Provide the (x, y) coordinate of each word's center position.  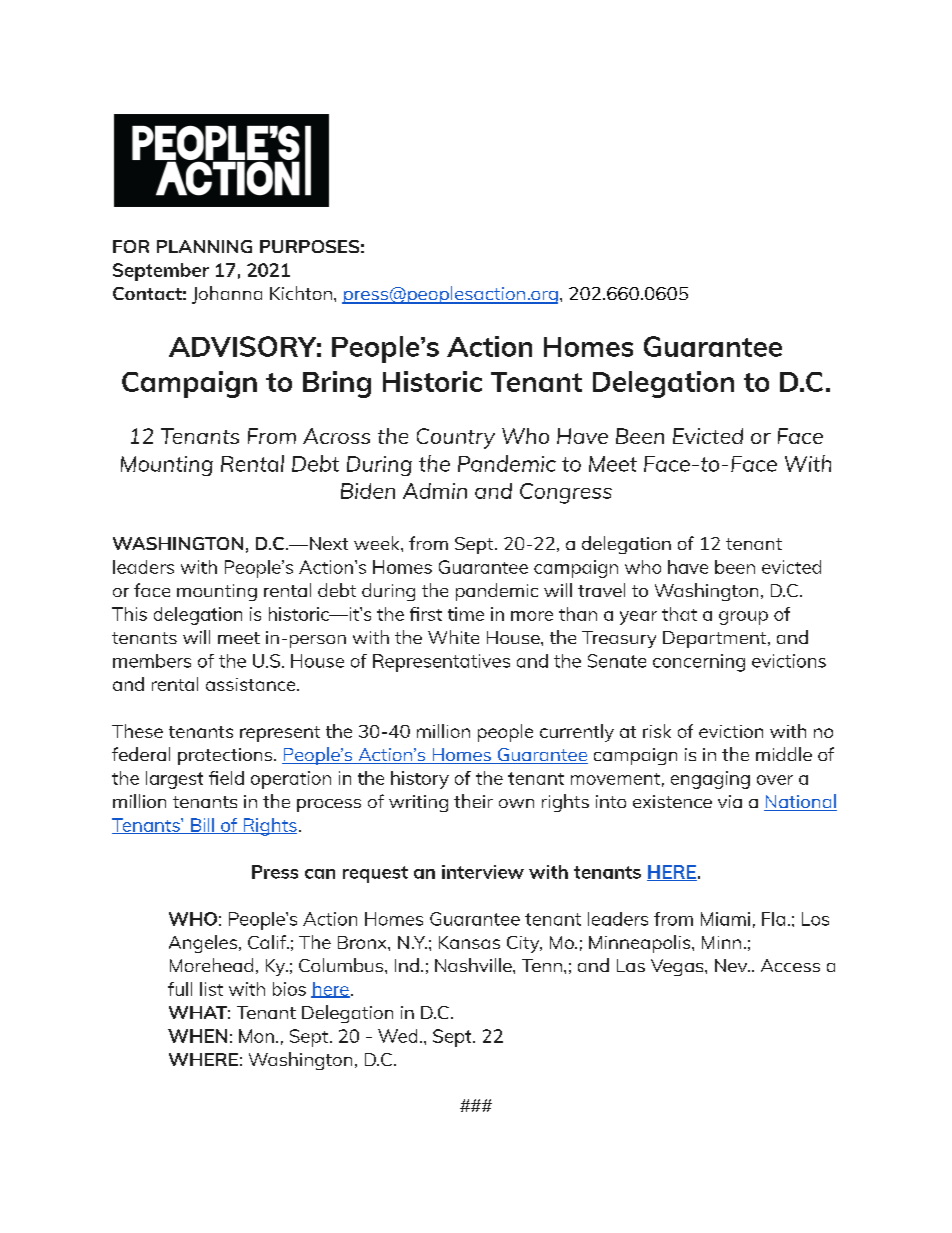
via (730, 801)
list (211, 989)
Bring (337, 384)
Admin (435, 491)
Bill (202, 826)
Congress (566, 493)
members (152, 661)
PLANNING (204, 246)
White (453, 637)
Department (714, 639)
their (473, 801)
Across (336, 436)
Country (456, 438)
